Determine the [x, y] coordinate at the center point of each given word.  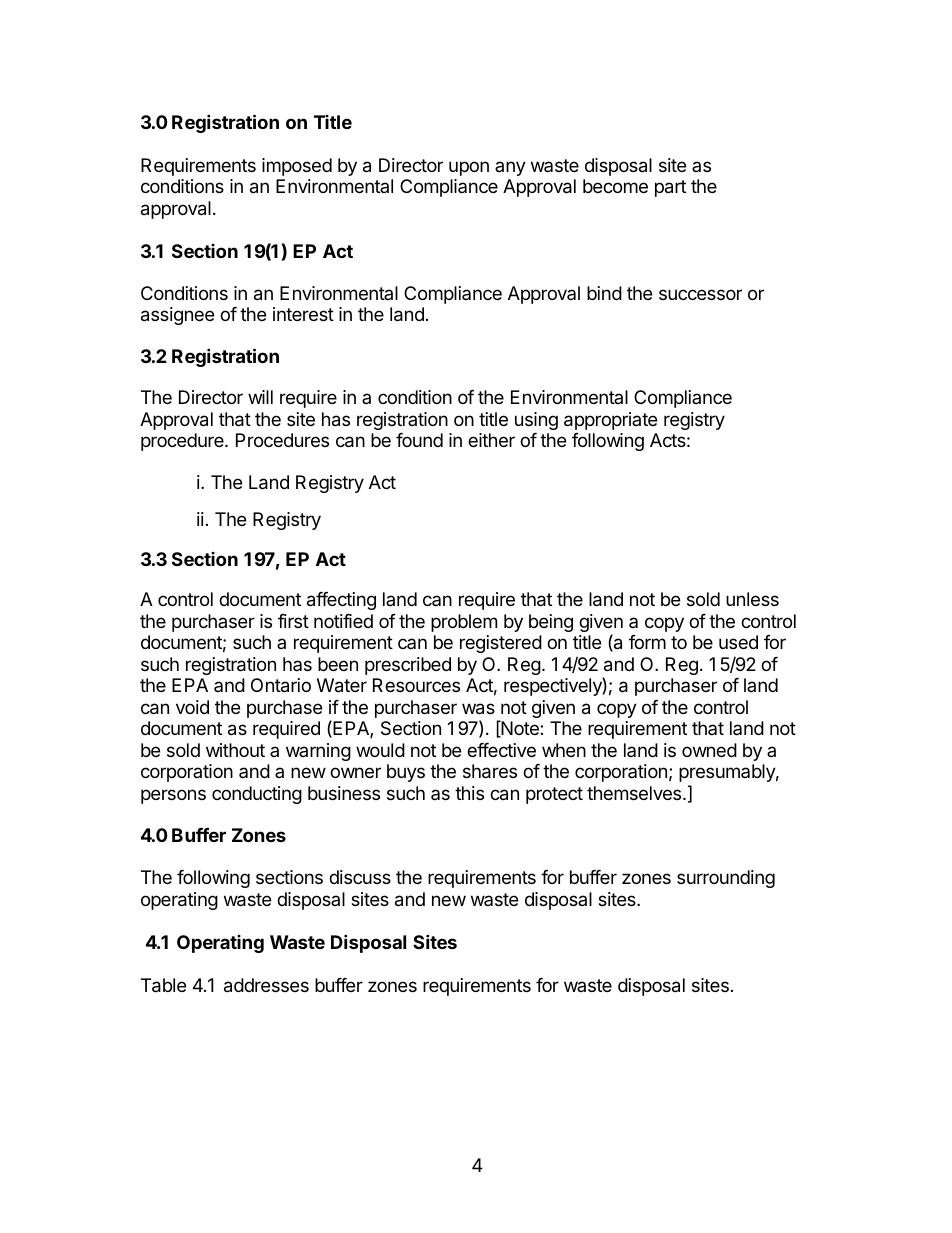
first [293, 621]
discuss [360, 877]
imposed [297, 167]
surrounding [726, 879]
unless [752, 599]
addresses [266, 985]
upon [469, 168]
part [670, 188]
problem [464, 623]
